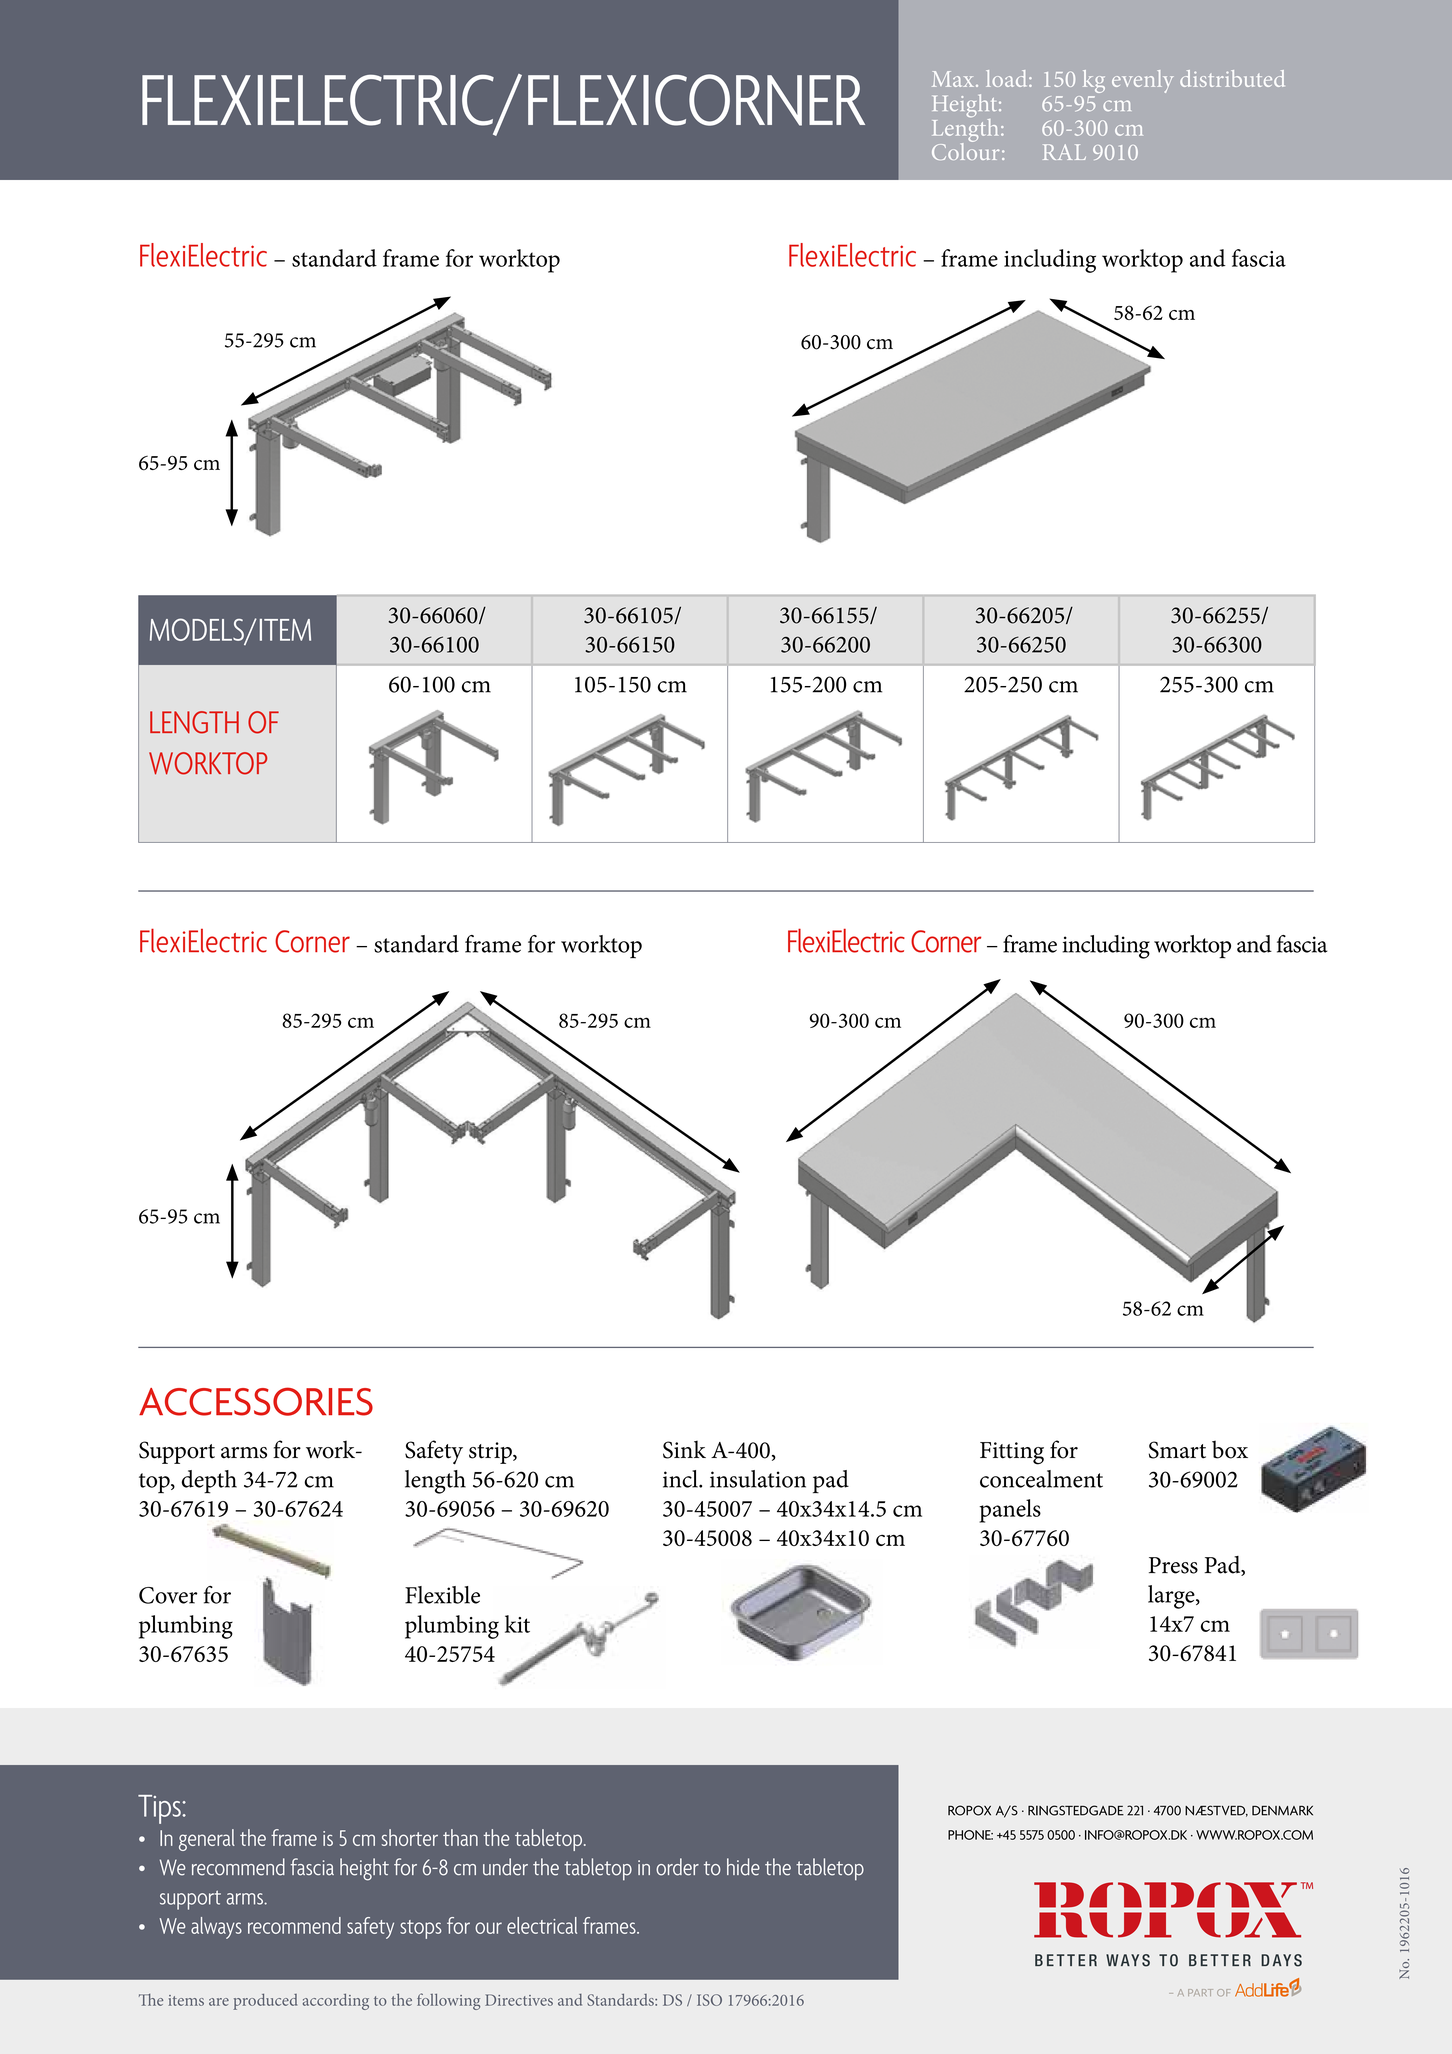 The image size is (1452, 2054). I want to click on ACCESSORIES, so click(256, 1401).
